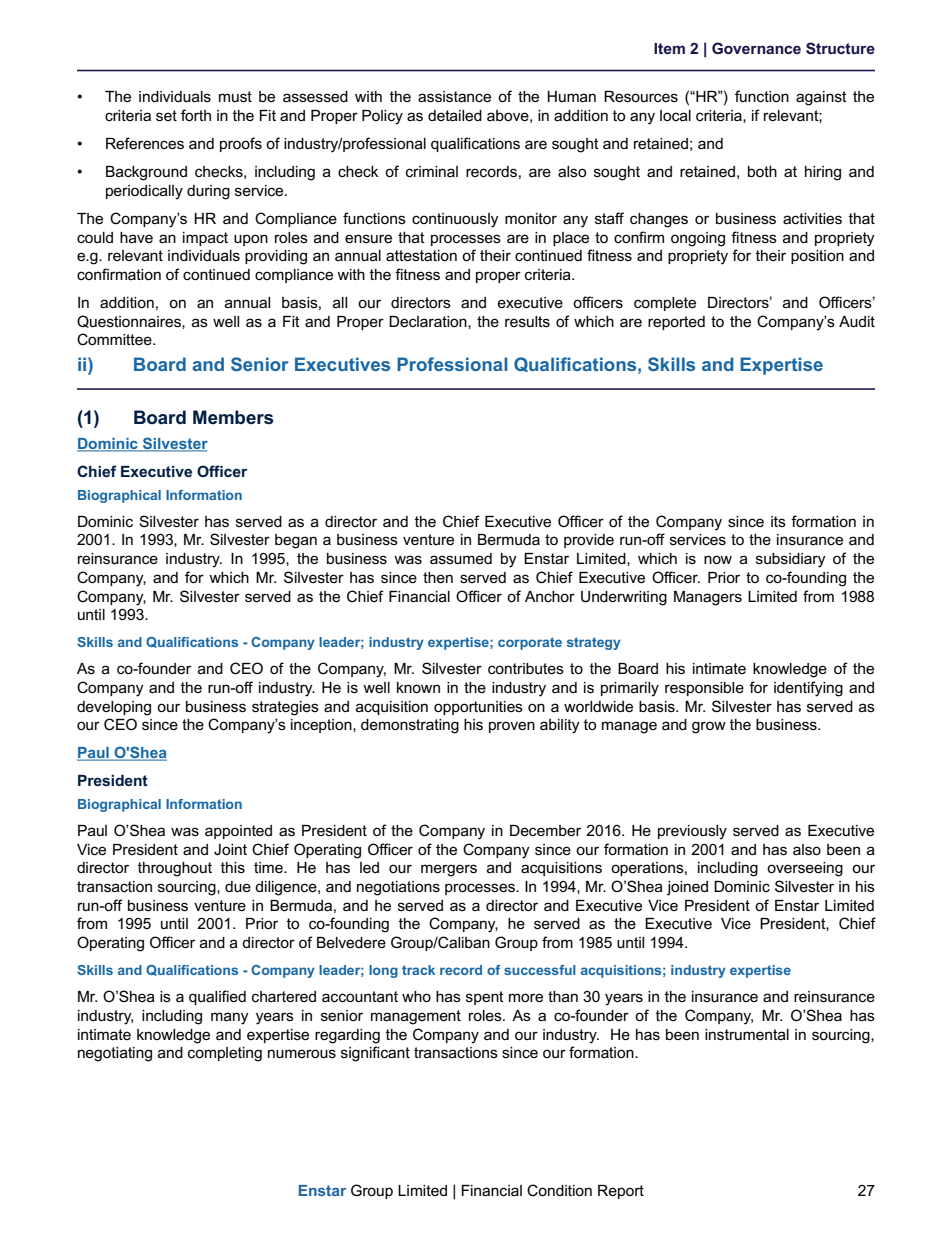 The width and height of the page is (952, 1233). I want to click on corporate, so click(530, 643).
